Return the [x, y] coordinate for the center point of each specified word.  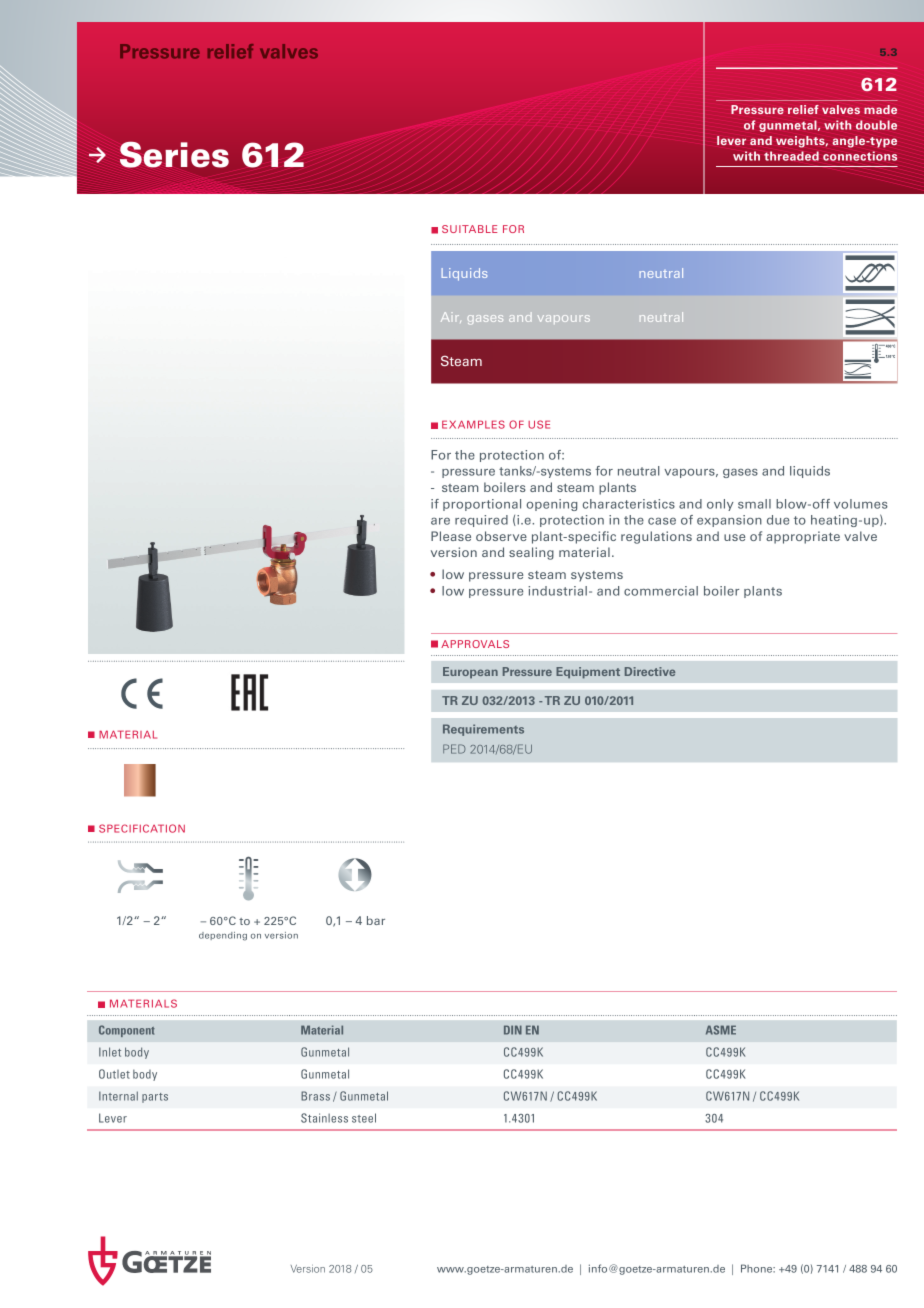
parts [155, 1098]
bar [376, 920]
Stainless [324, 1118]
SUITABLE [470, 229]
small [754, 504]
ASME [721, 1030]
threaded [791, 156]
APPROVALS [475, 644]
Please [451, 536]
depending [223, 936]
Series [174, 154]
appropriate [803, 537]
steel [364, 1118]
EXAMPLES [473, 424]
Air [451, 317]
